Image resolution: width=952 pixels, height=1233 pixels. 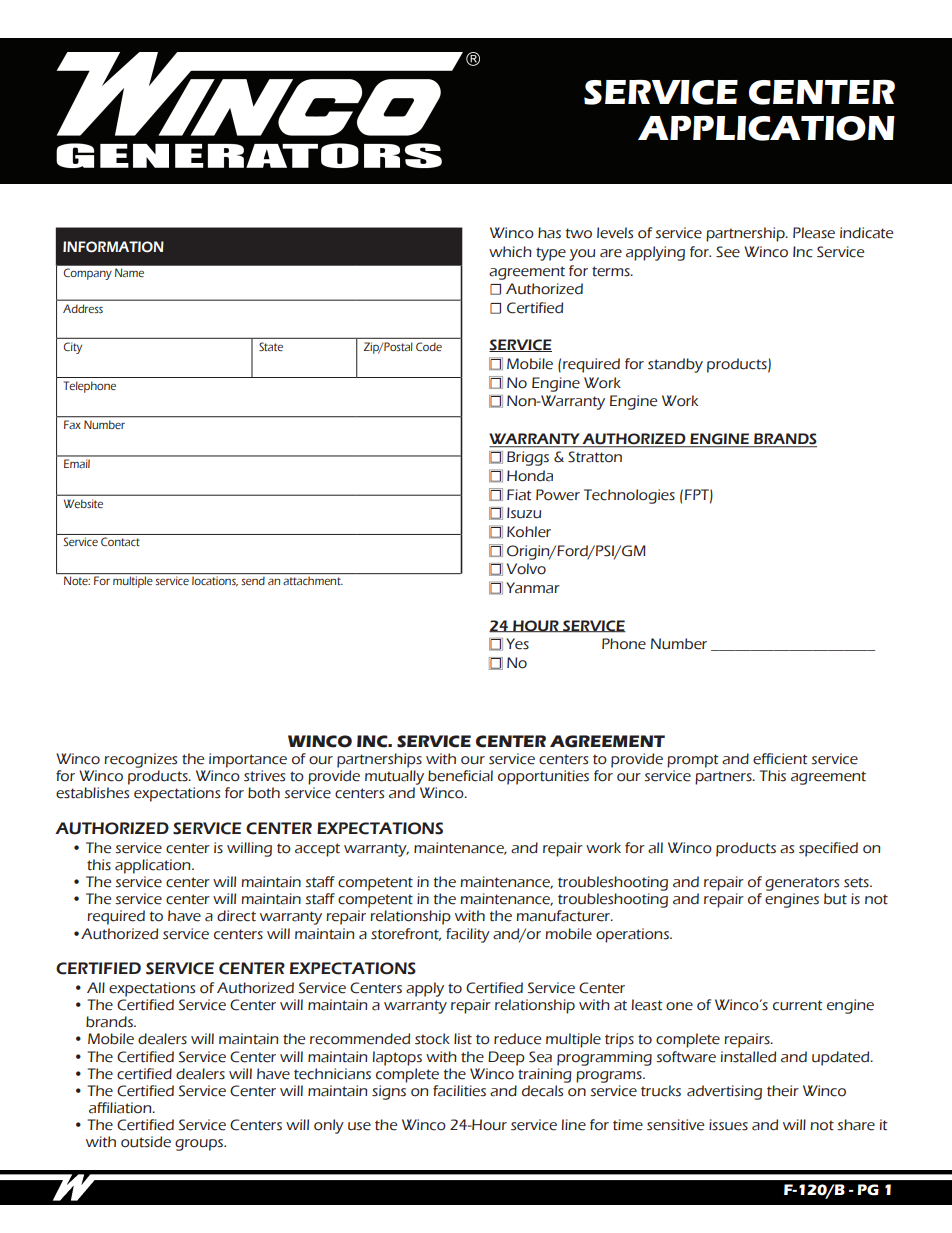 What do you see at coordinates (728, 1125) in the document?
I see `issues` at bounding box center [728, 1125].
